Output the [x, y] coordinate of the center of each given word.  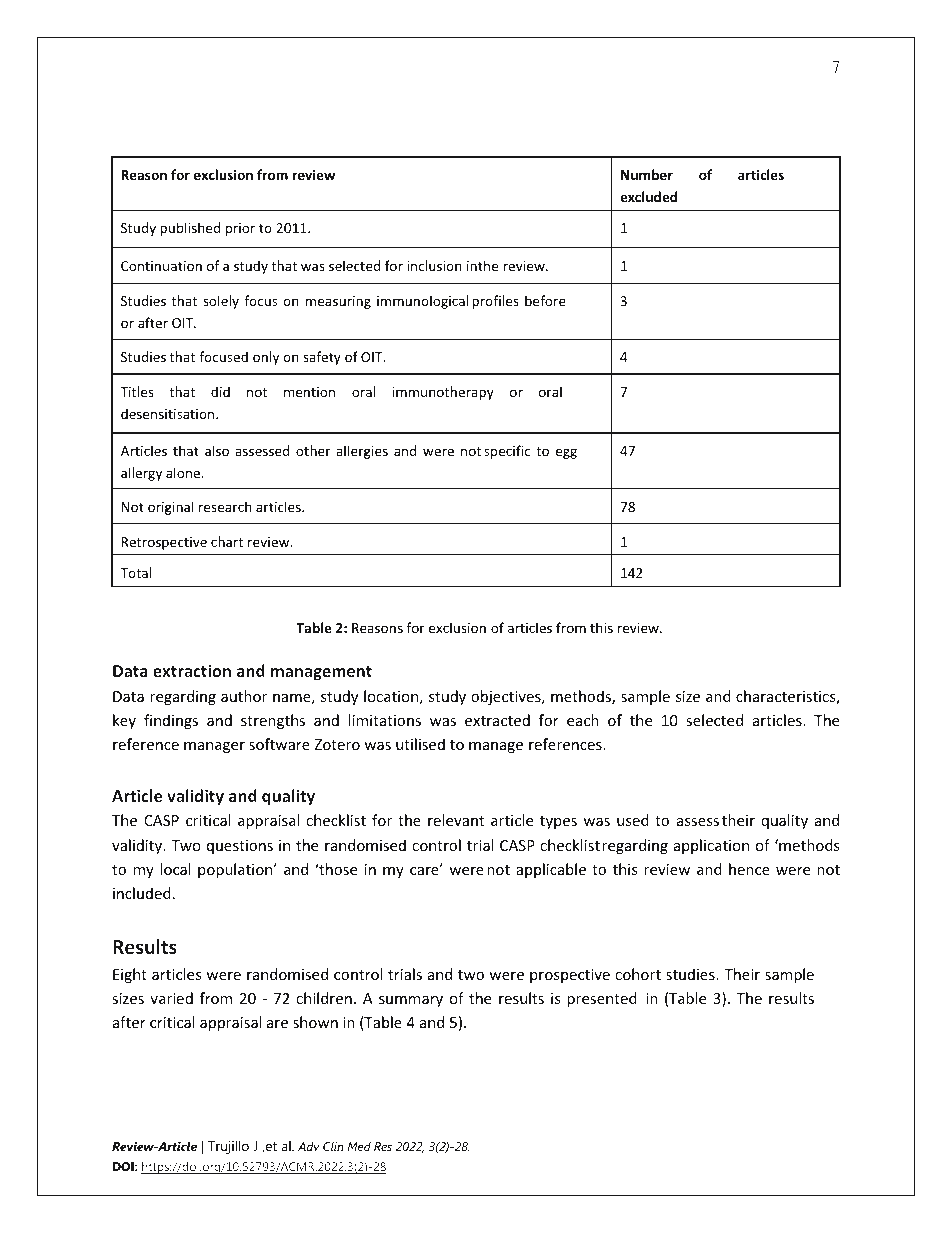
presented [602, 999]
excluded [648, 196]
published [190, 229]
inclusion [434, 265]
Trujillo [228, 1147]
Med [359, 1146]
